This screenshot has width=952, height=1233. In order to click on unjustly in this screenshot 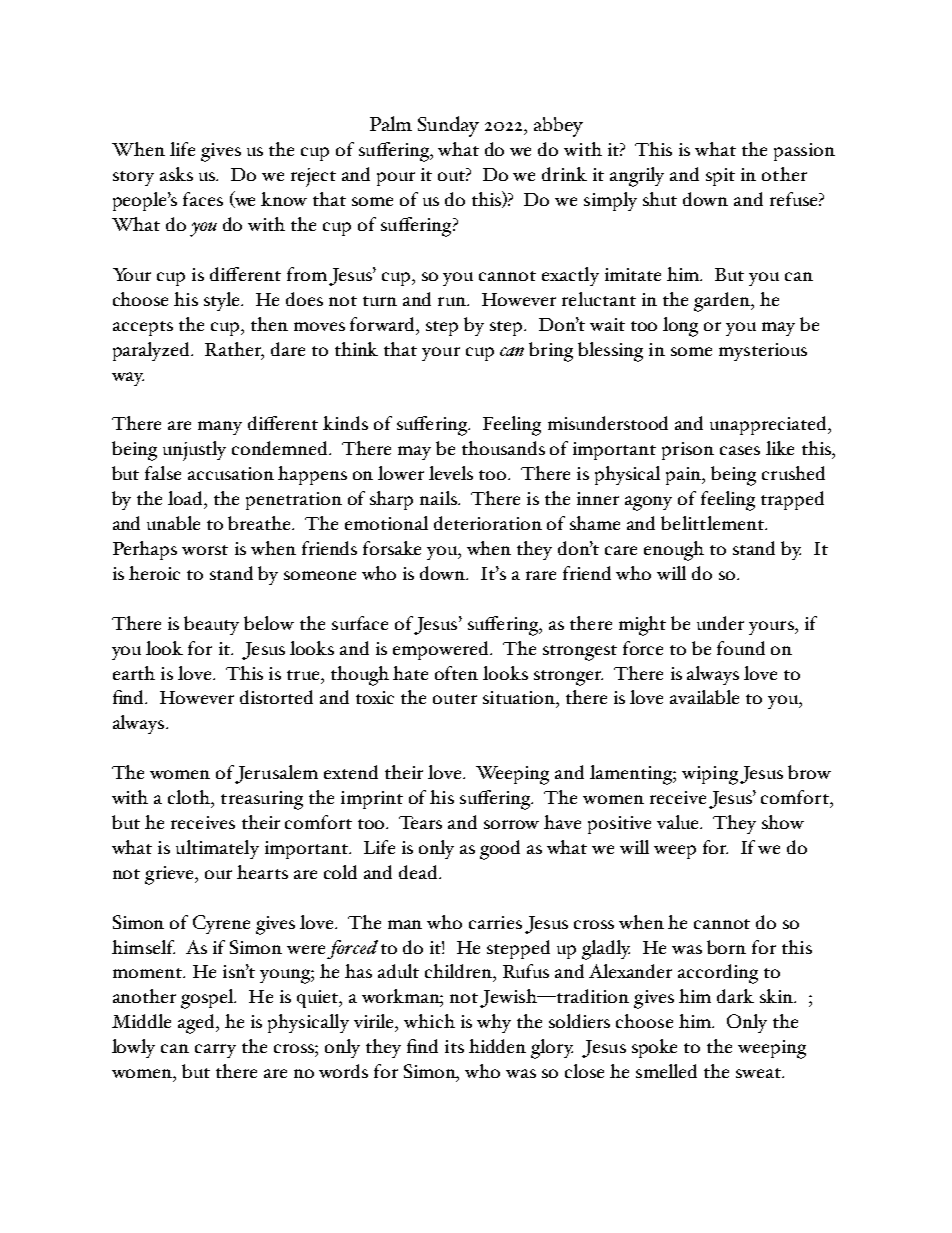, I will do `click(194, 451)`.
